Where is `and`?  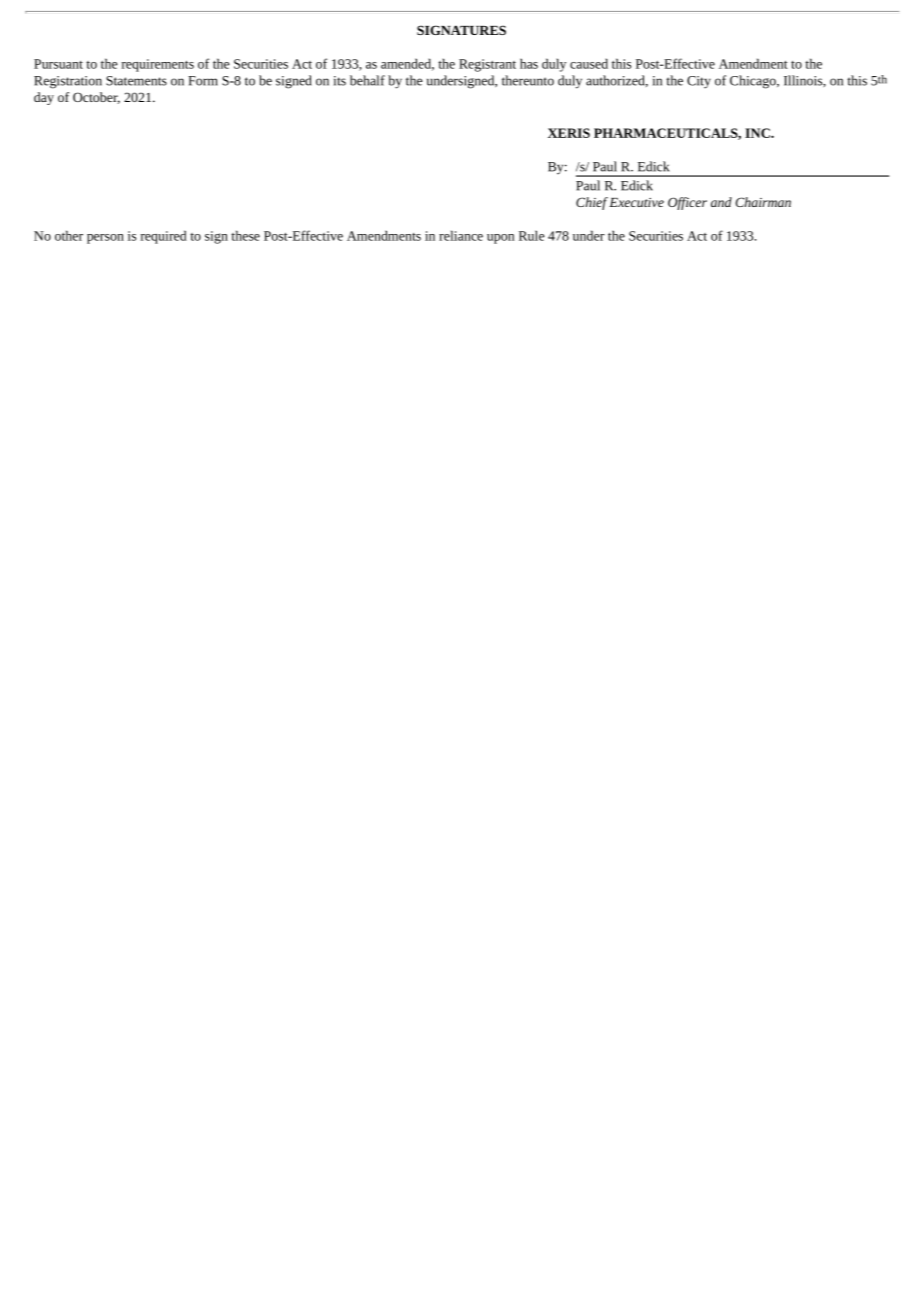
and is located at coordinates (721, 202).
